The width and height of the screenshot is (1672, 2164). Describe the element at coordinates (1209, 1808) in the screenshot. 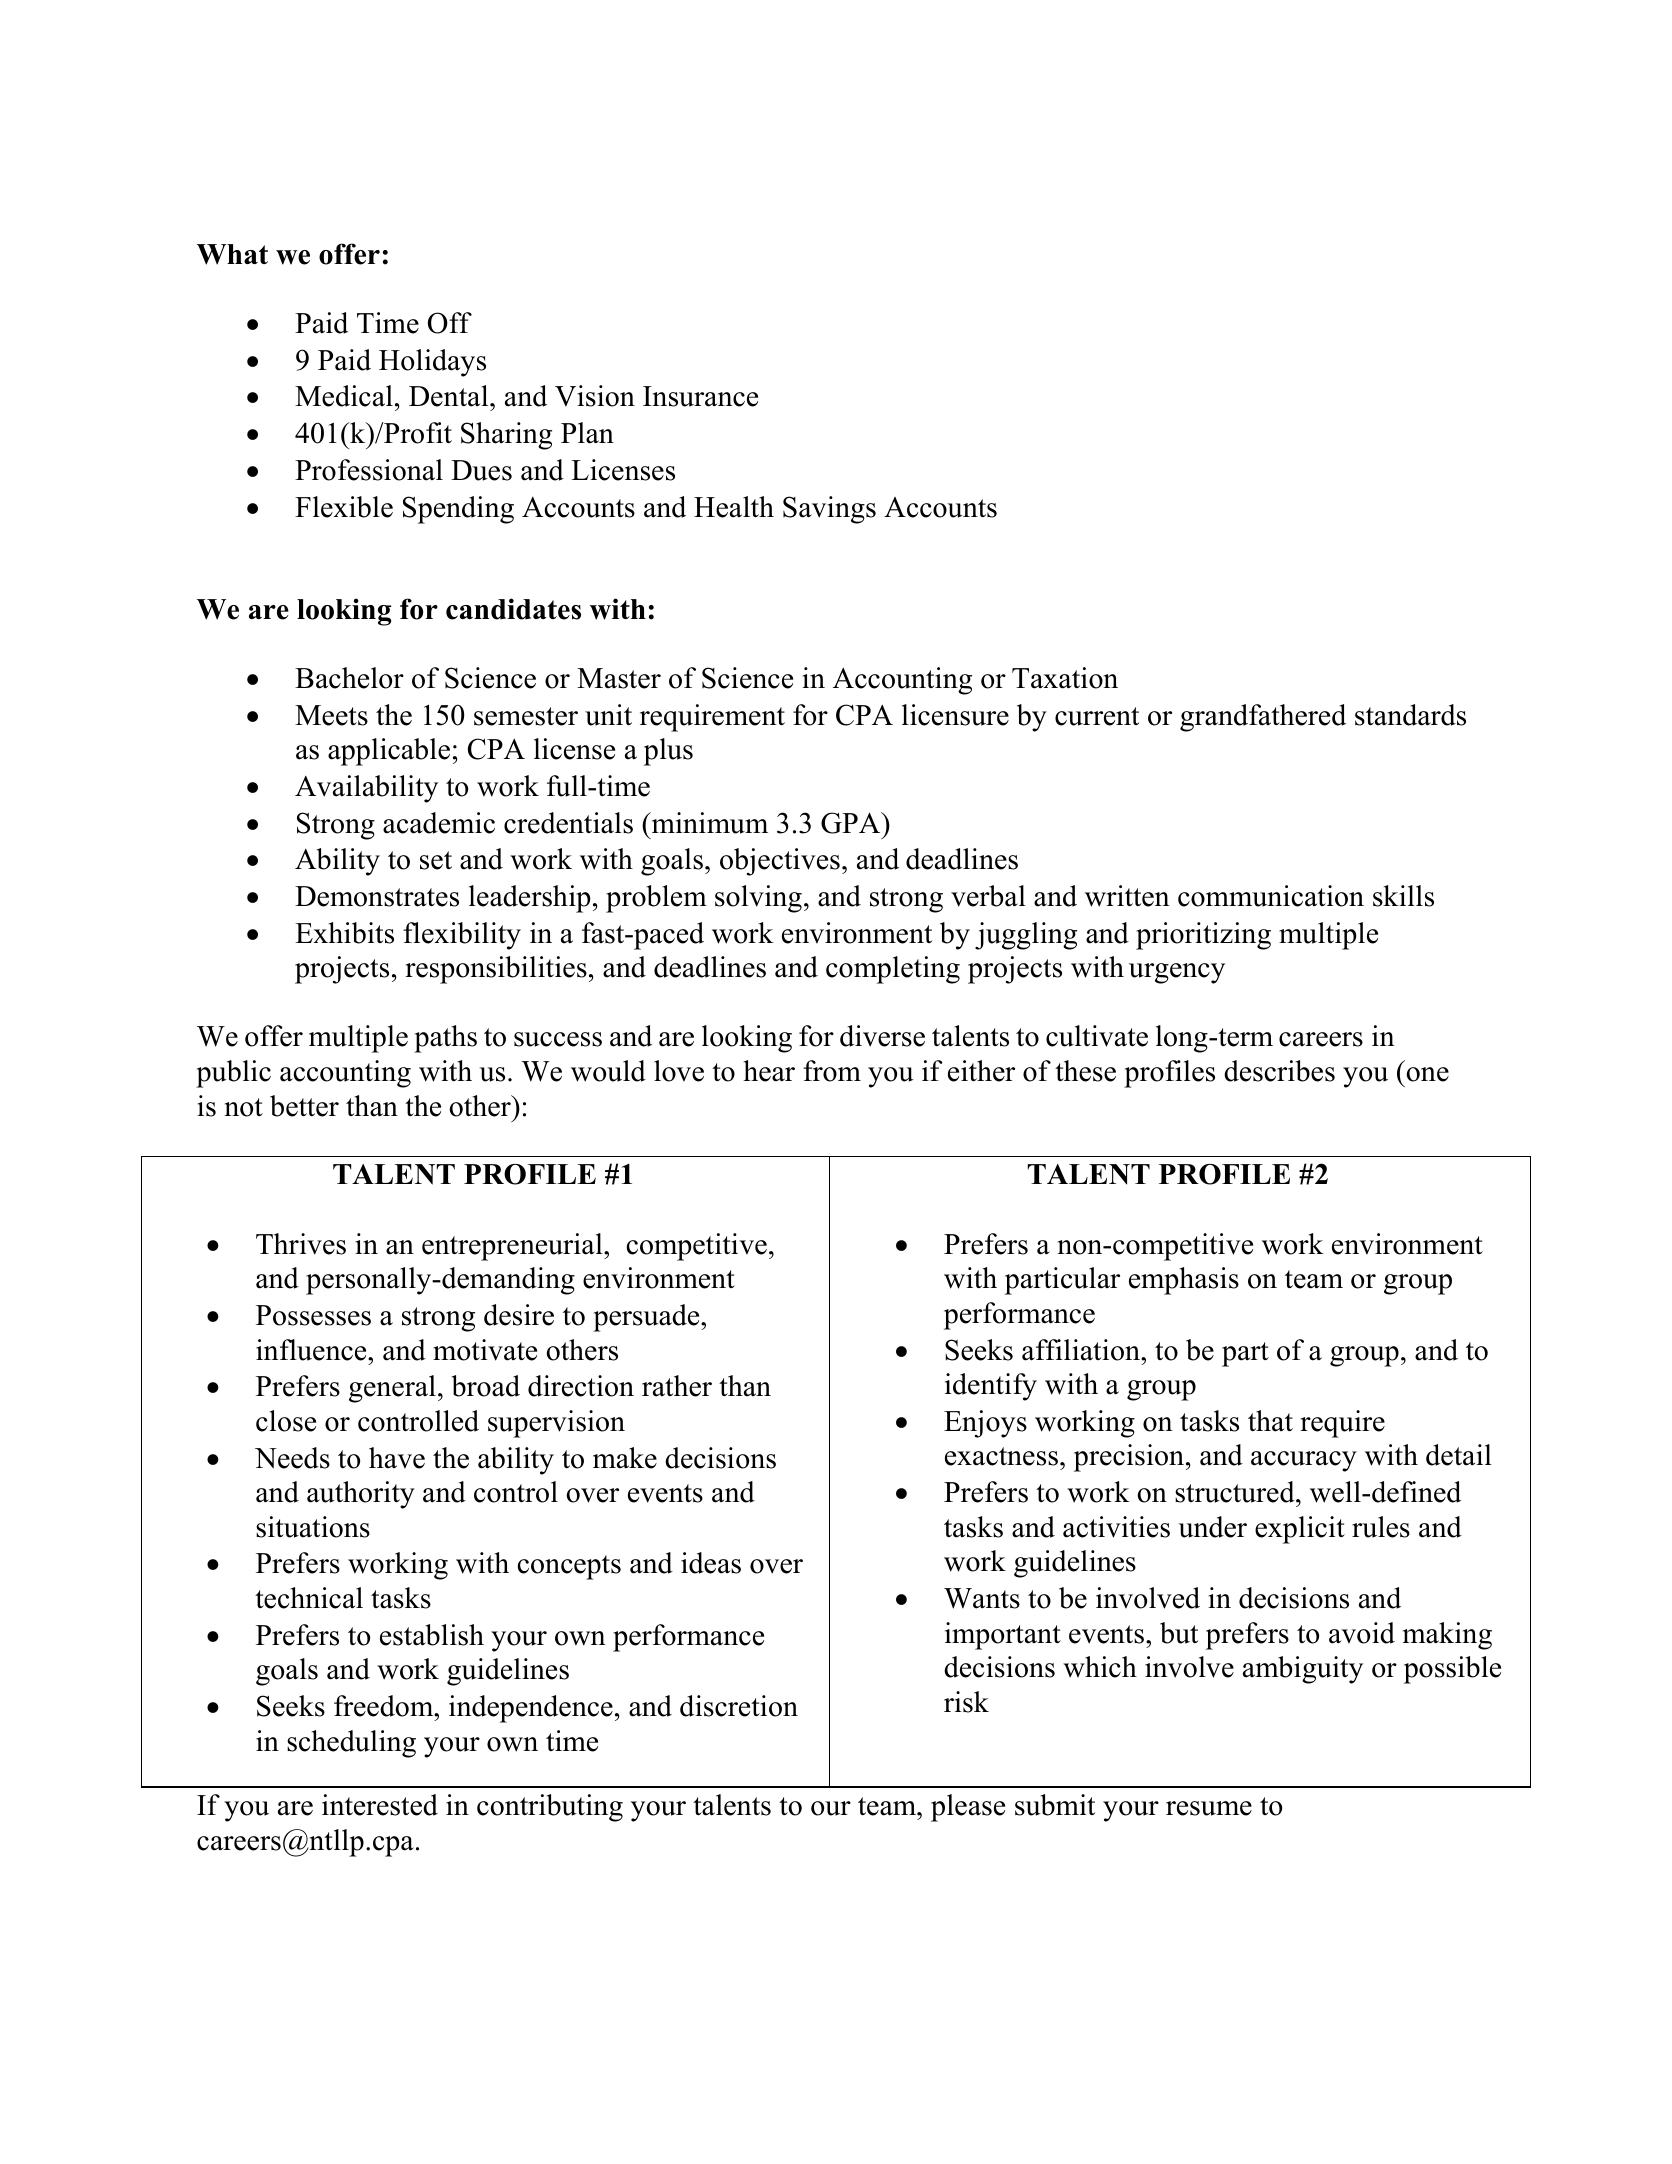

I see `resume` at that location.
